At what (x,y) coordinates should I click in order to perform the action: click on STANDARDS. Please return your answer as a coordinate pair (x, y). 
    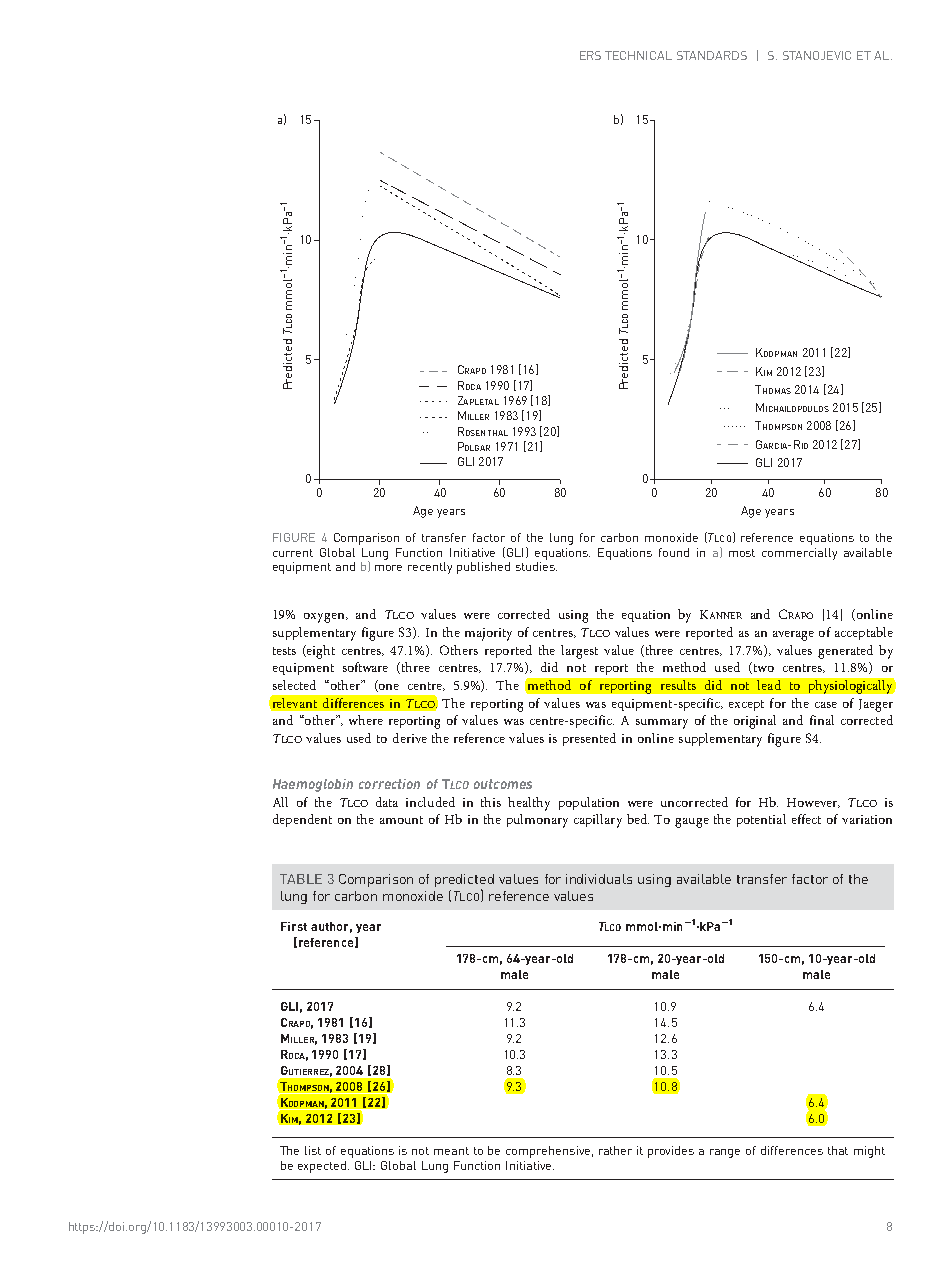
    Looking at the image, I should click on (712, 55).
